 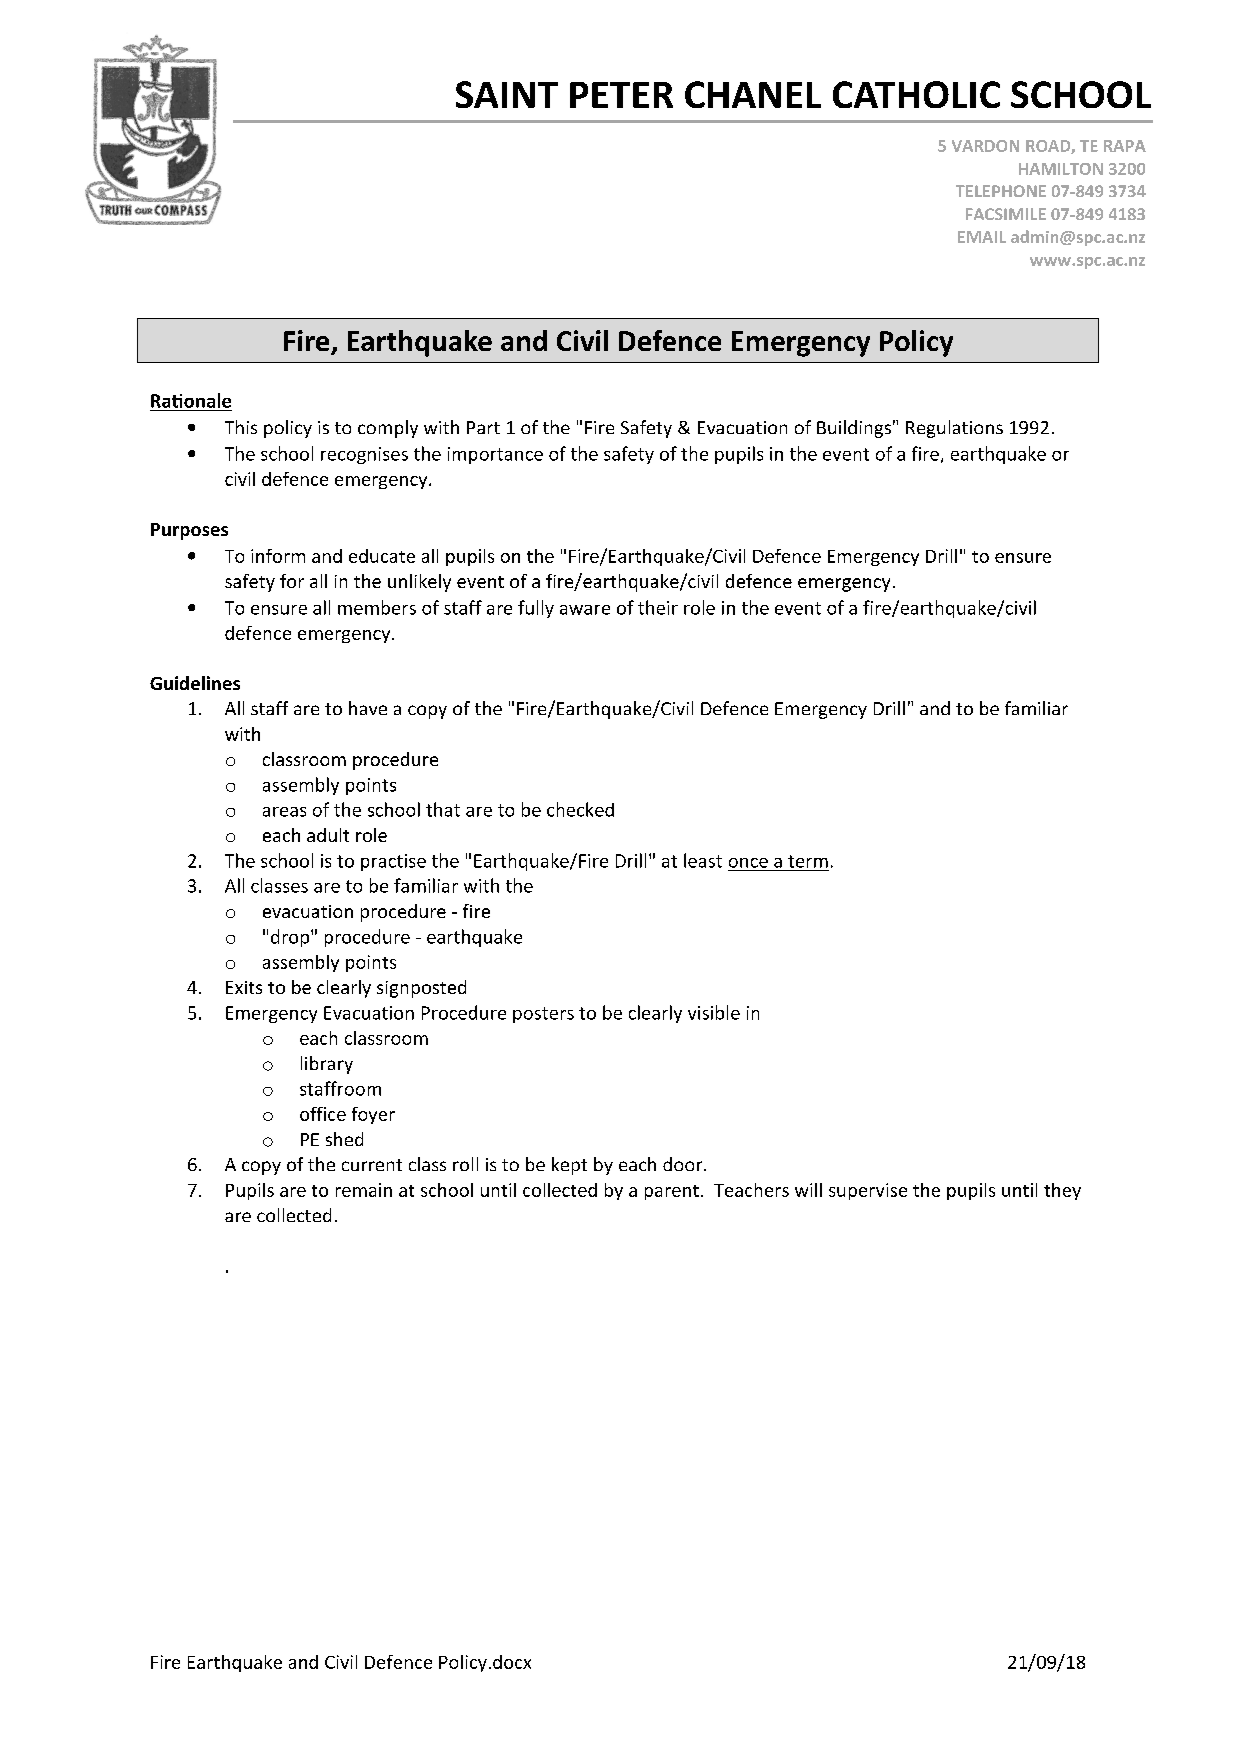 I want to click on checked, so click(x=580, y=809).
